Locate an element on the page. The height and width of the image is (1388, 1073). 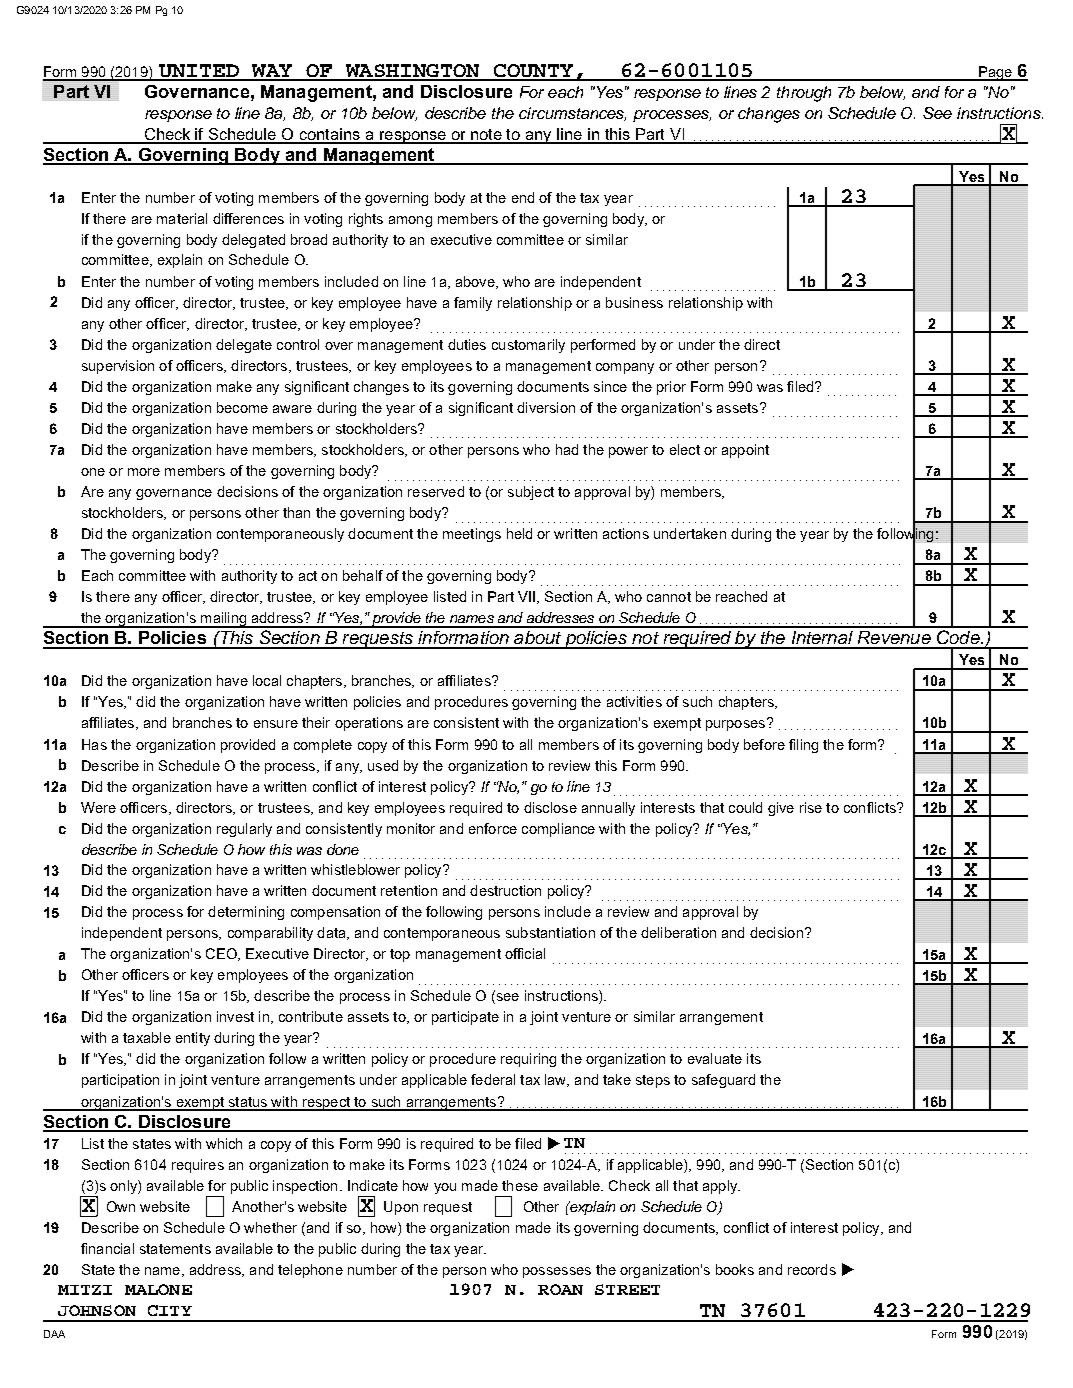
more is located at coordinates (144, 472).
